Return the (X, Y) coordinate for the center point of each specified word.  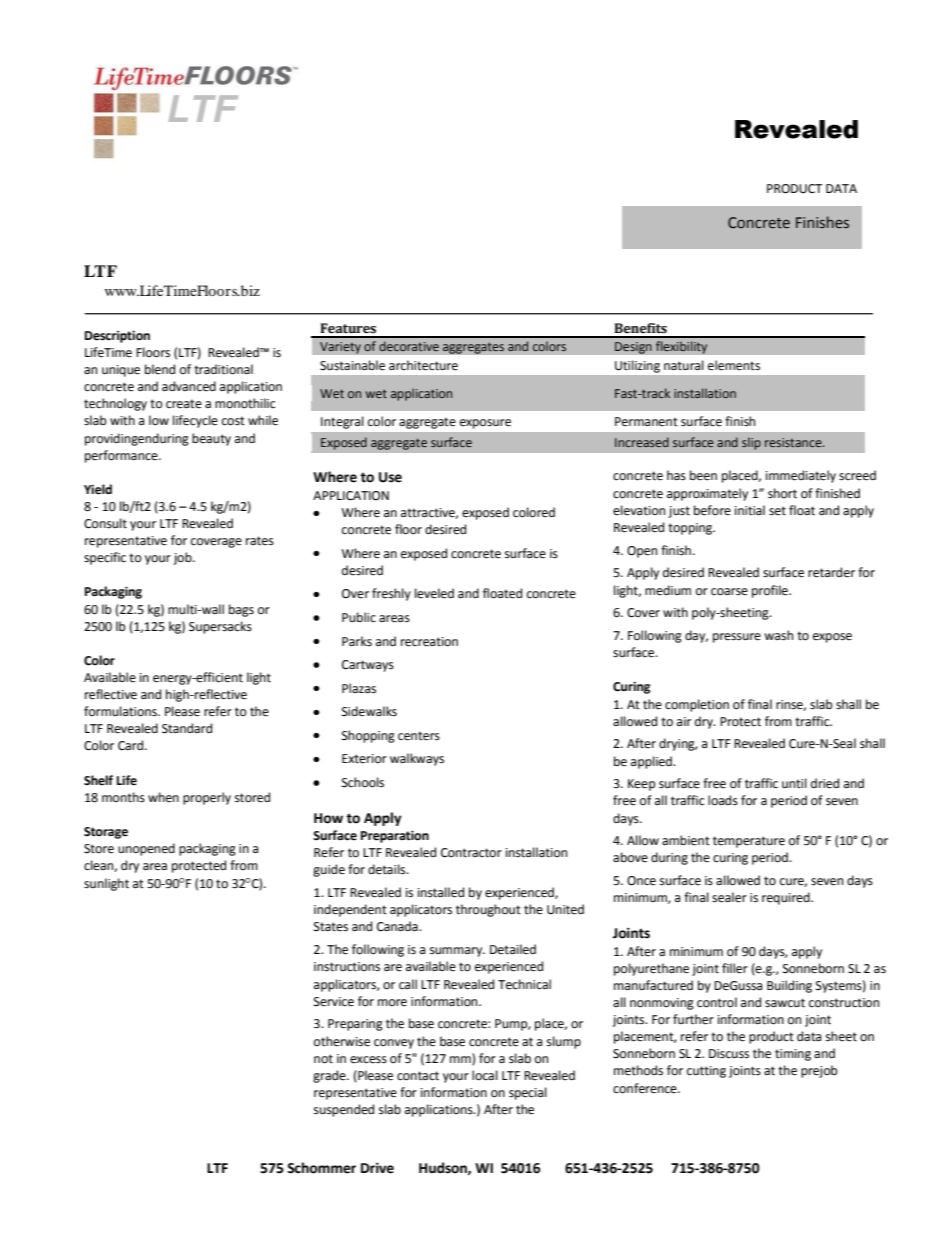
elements (734, 365)
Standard (187, 728)
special (528, 1093)
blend (160, 369)
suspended (344, 1110)
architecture (423, 365)
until (794, 783)
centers (419, 736)
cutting (706, 1072)
